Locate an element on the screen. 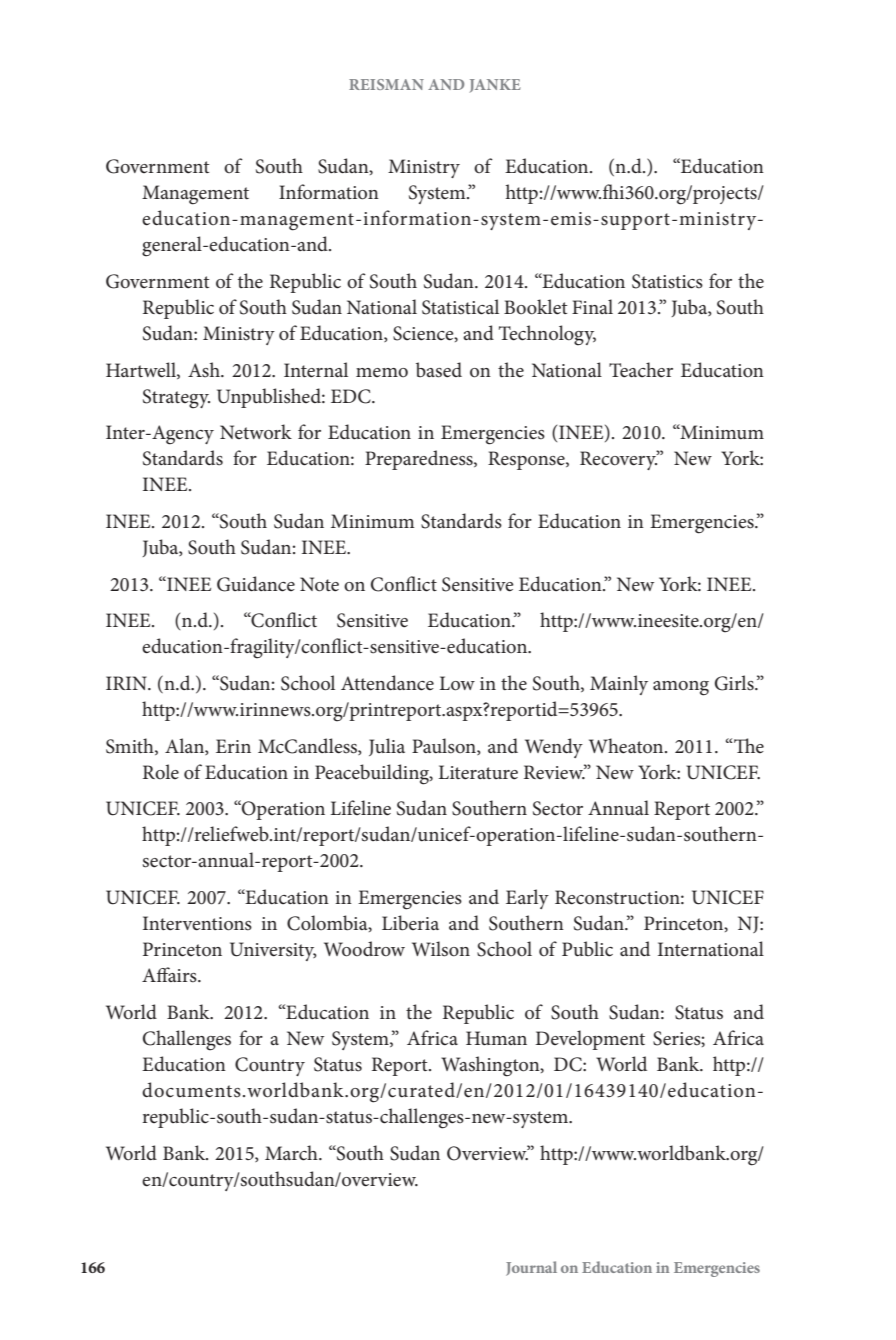 The width and height of the screenshot is (896, 1340). Development is located at coordinates (590, 1040).
